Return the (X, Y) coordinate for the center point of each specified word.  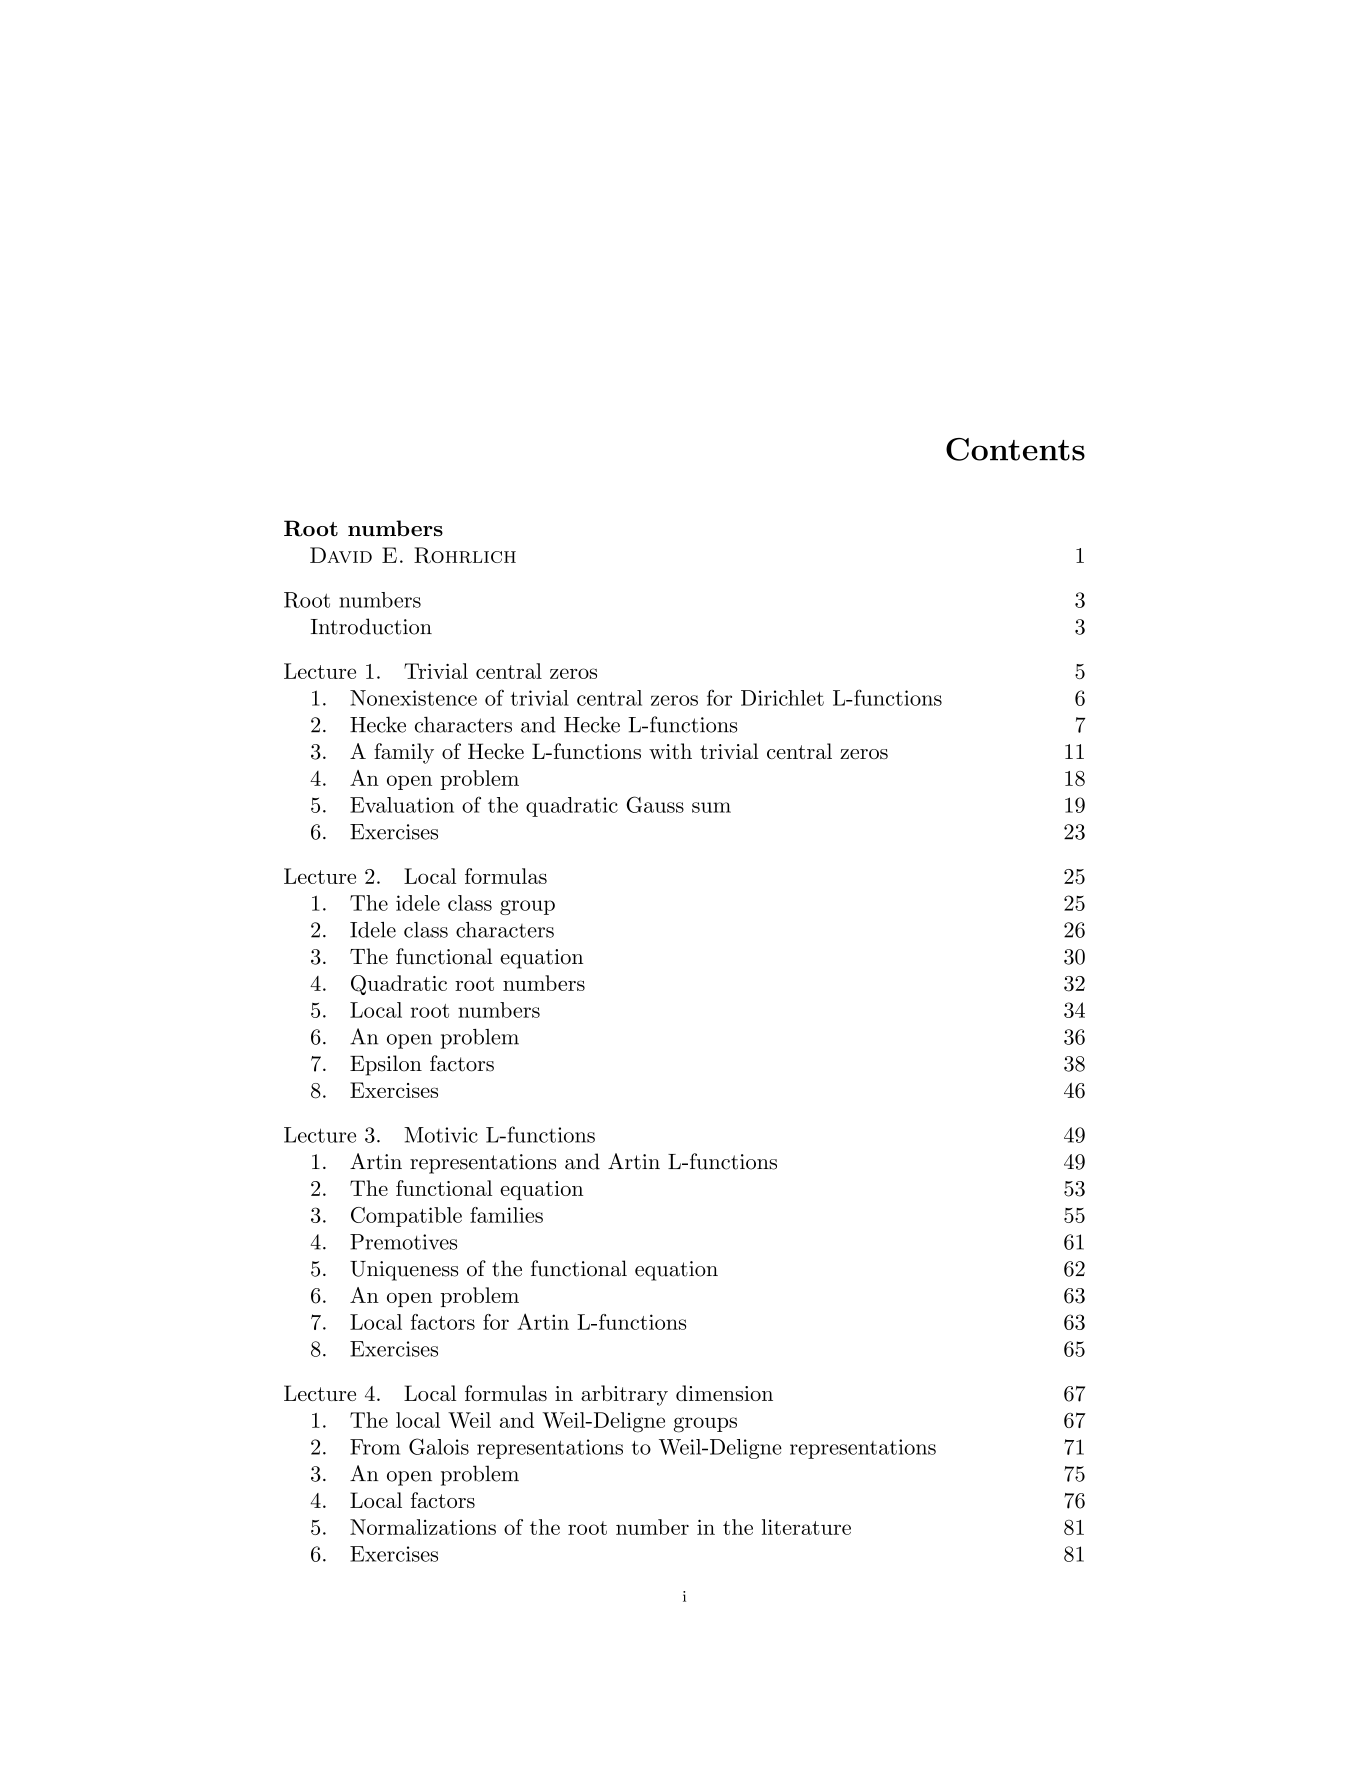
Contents (1015, 449)
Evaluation (402, 805)
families (506, 1215)
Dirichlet (782, 698)
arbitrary (624, 1395)
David (341, 555)
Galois (439, 1446)
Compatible (406, 1217)
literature (806, 1527)
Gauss (655, 804)
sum (711, 807)
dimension (724, 1393)
